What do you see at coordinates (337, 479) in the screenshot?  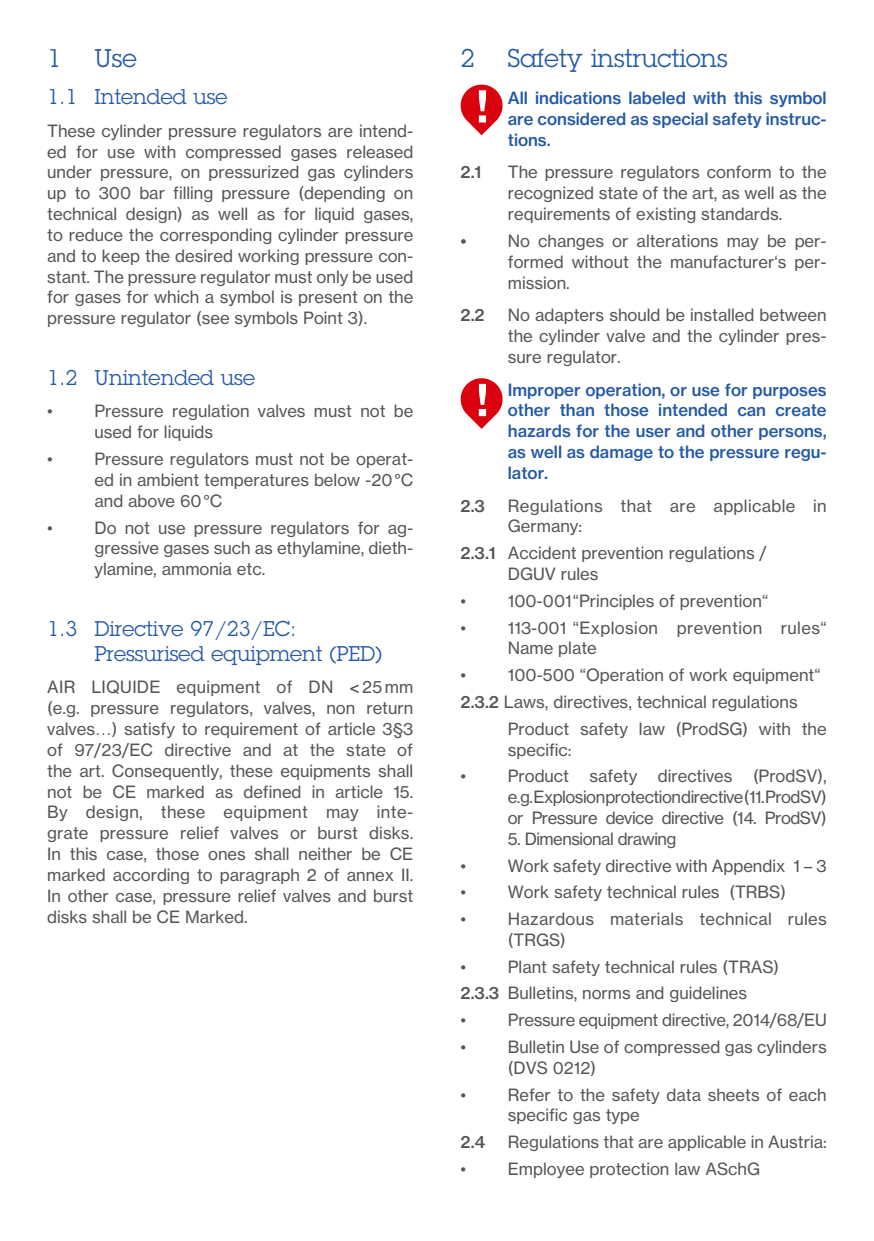 I see `below` at bounding box center [337, 479].
